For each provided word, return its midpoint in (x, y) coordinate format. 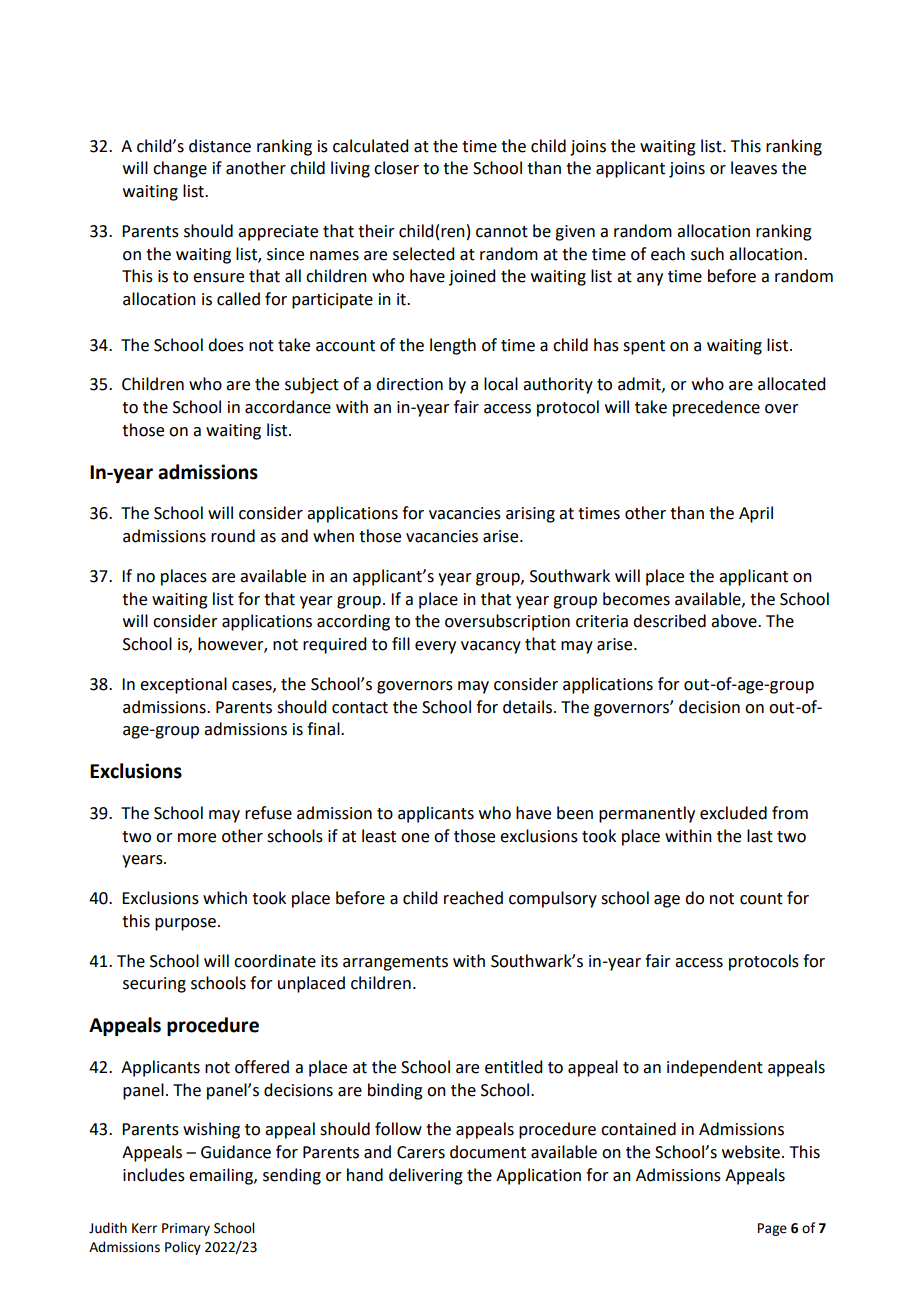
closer (396, 168)
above (735, 621)
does (226, 345)
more (197, 838)
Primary (186, 1229)
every (435, 647)
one (415, 838)
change (180, 169)
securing (154, 985)
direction (409, 384)
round (233, 536)
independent (715, 1068)
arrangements (395, 963)
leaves (754, 168)
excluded (733, 813)
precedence (716, 408)
